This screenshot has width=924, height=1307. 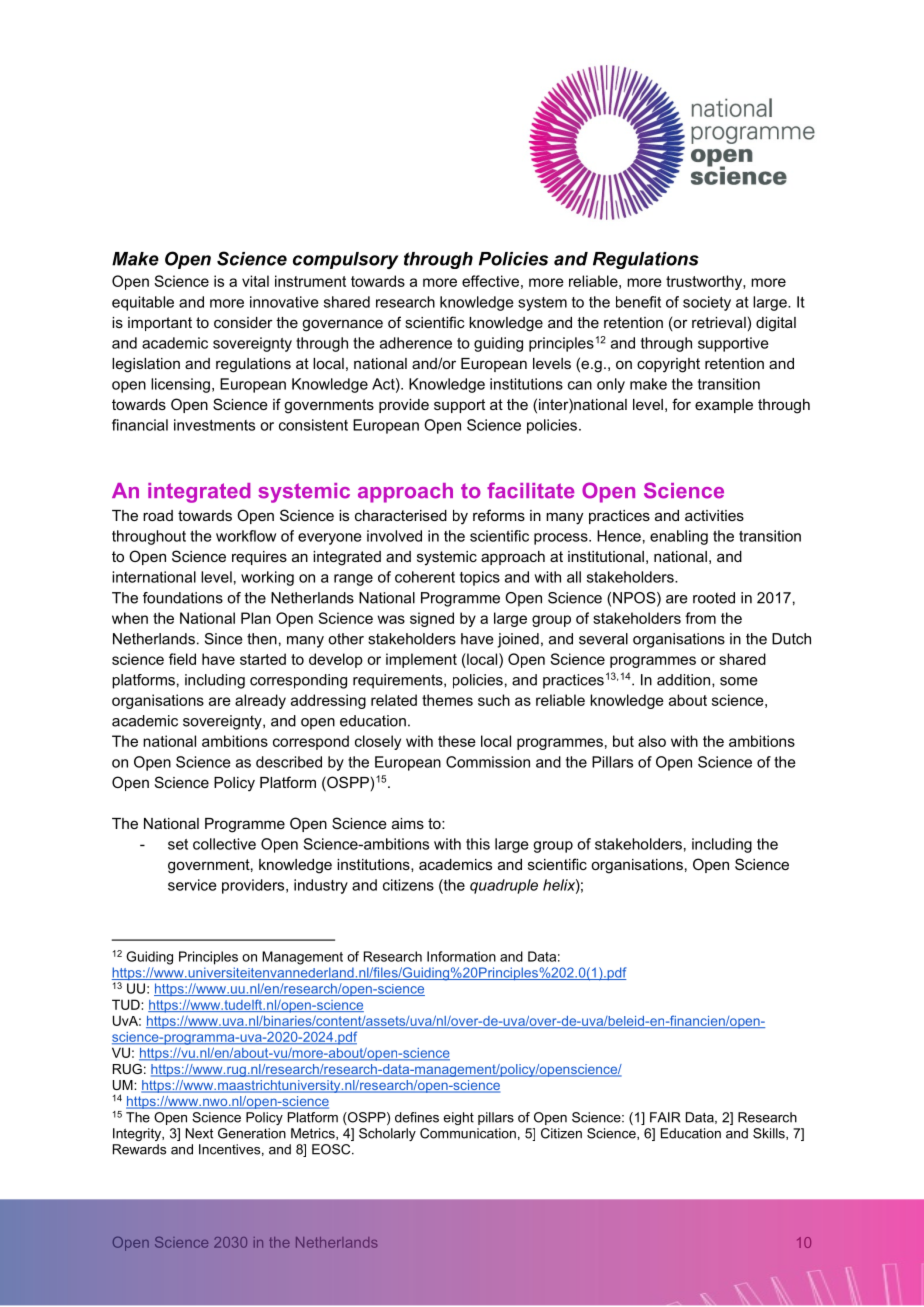 What do you see at coordinates (255, 281) in the screenshot?
I see `vital` at bounding box center [255, 281].
